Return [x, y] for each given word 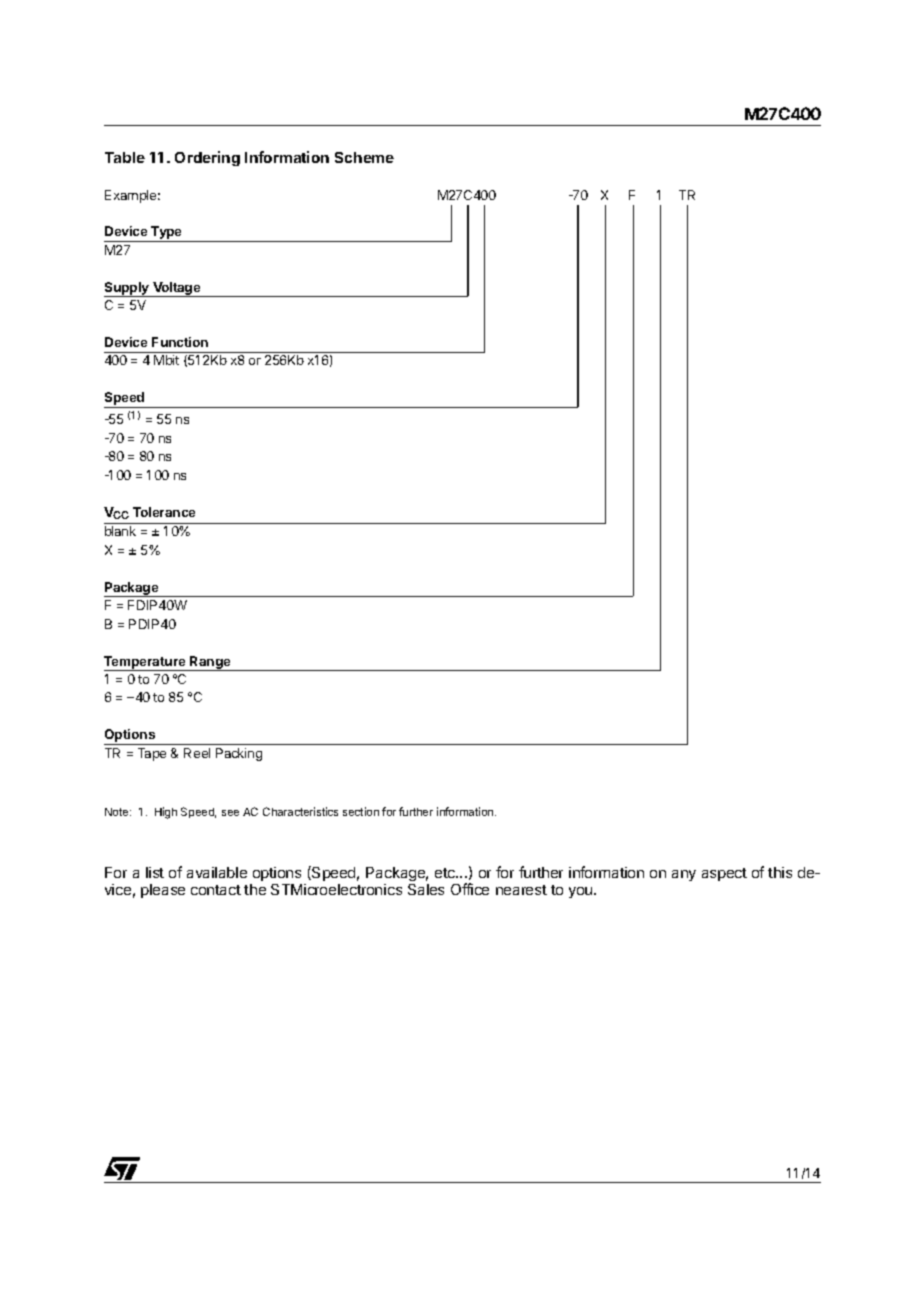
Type [167, 234]
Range [210, 663]
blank [120, 531]
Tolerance [164, 512]
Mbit [166, 360]
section [361, 811]
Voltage [177, 289]
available [217, 872]
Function [180, 342]
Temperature [146, 663]
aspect [724, 874]
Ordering [207, 158]
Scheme [364, 157]
